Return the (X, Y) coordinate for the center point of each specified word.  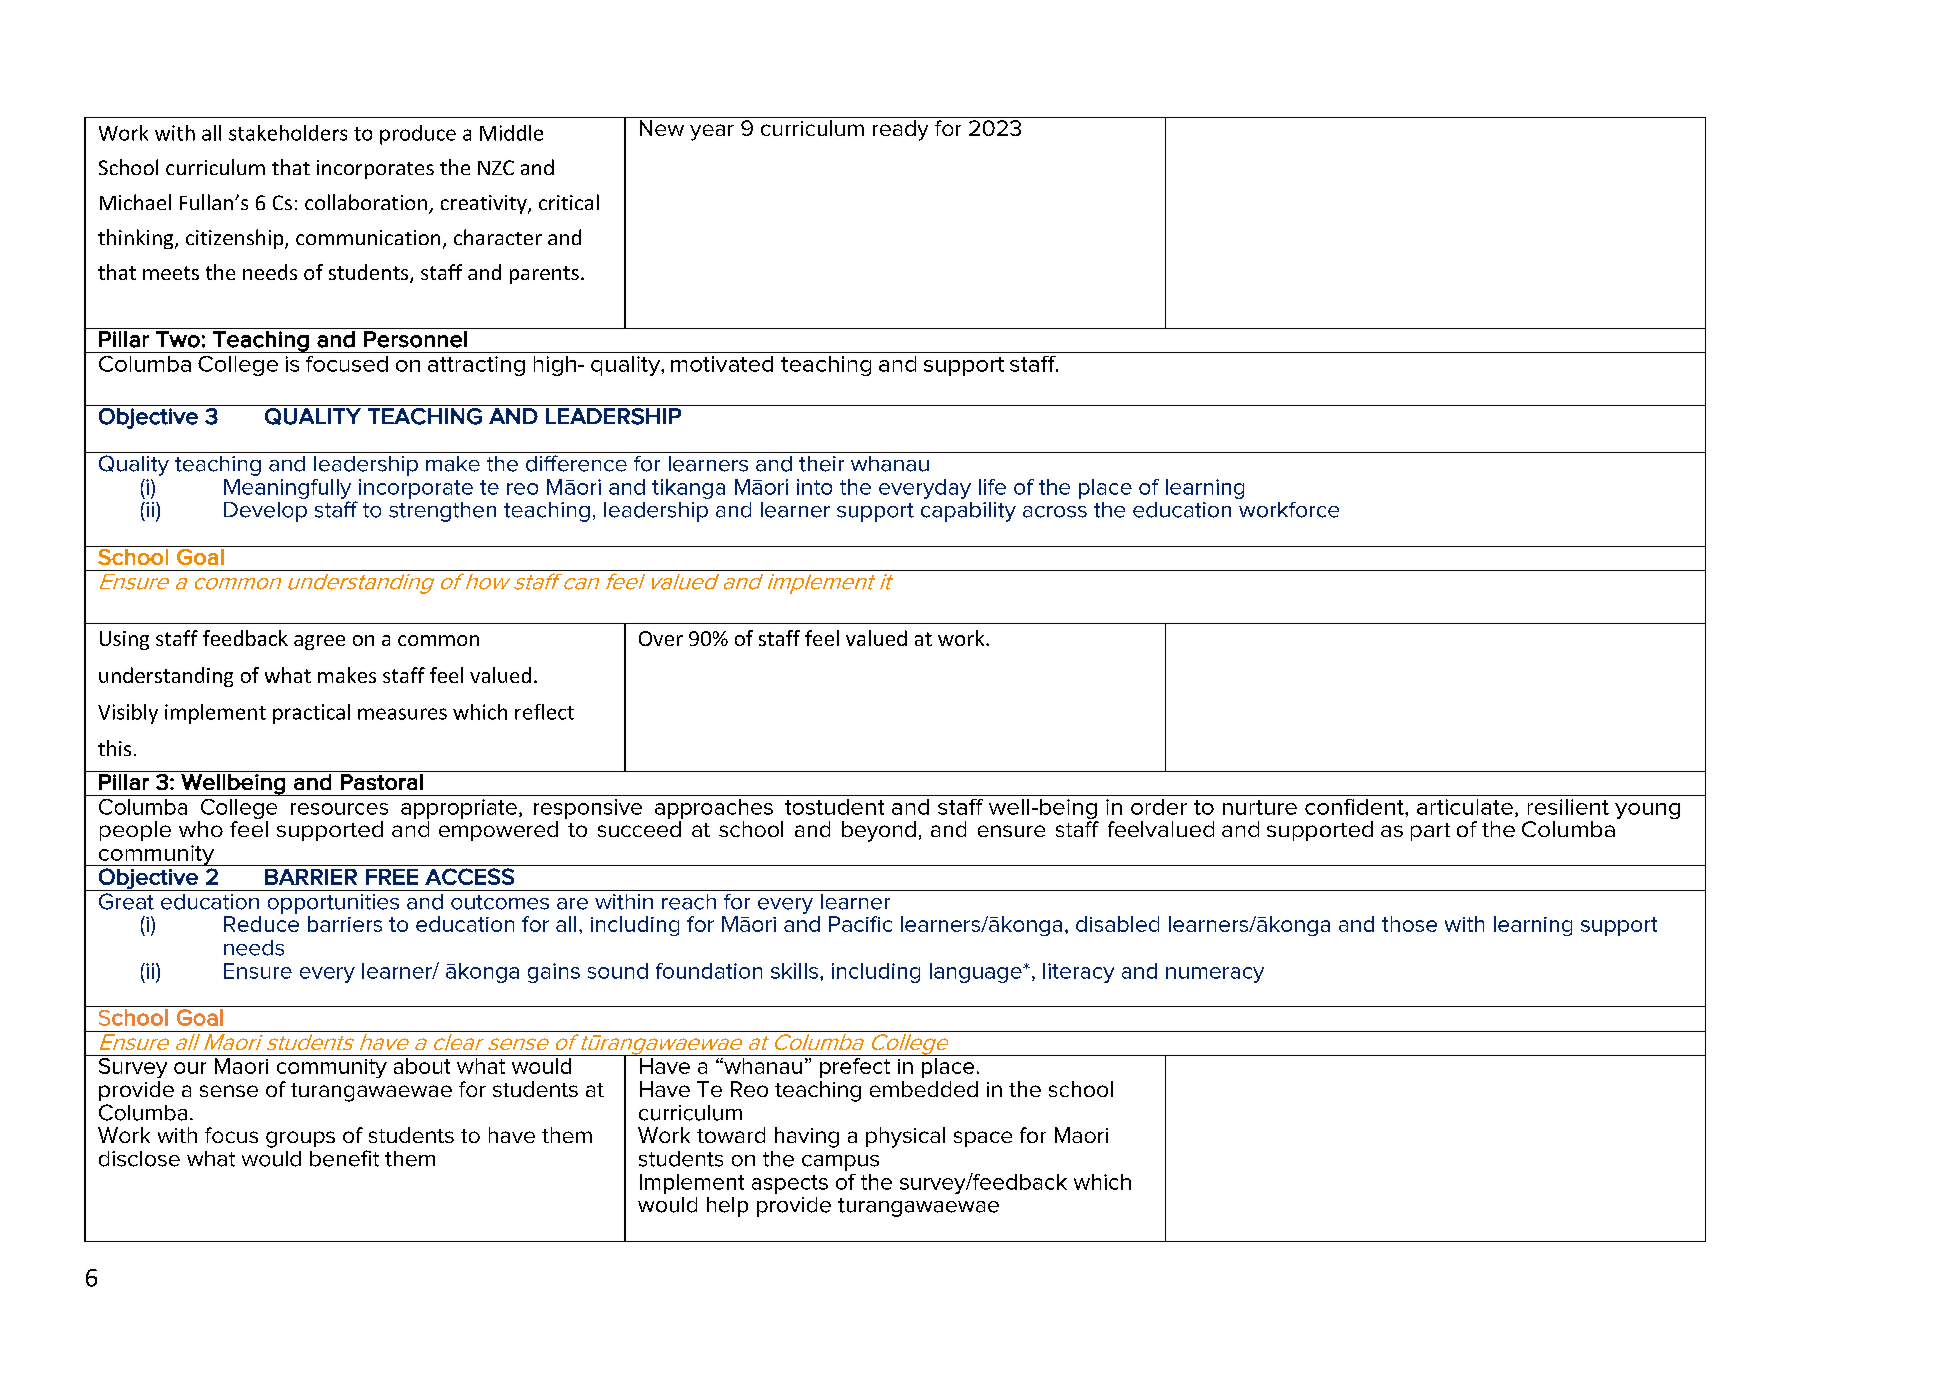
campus (840, 1163)
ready (900, 130)
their (821, 464)
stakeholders (288, 133)
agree (319, 642)
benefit (344, 1158)
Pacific (860, 924)
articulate (1465, 807)
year (712, 132)
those (1409, 924)
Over (661, 638)
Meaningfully (287, 490)
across (1055, 512)
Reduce (261, 924)
